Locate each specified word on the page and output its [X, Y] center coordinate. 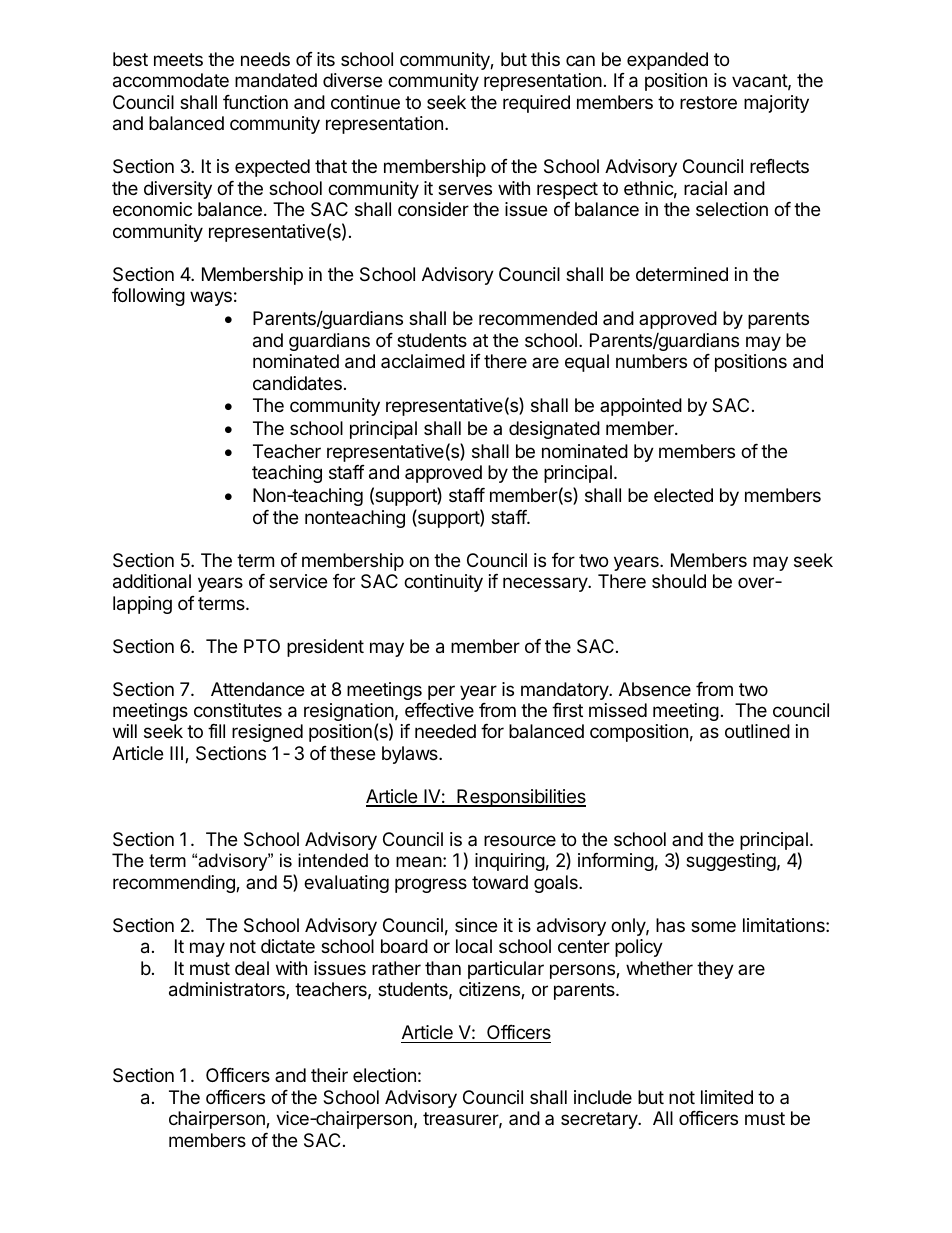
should [679, 581]
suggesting [731, 862]
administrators [228, 990]
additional [152, 581]
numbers [651, 361]
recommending [175, 884]
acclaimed [423, 361]
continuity [443, 583]
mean [419, 862]
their [329, 1075]
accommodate [171, 80]
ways [211, 298]
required [536, 104]
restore [708, 102]
